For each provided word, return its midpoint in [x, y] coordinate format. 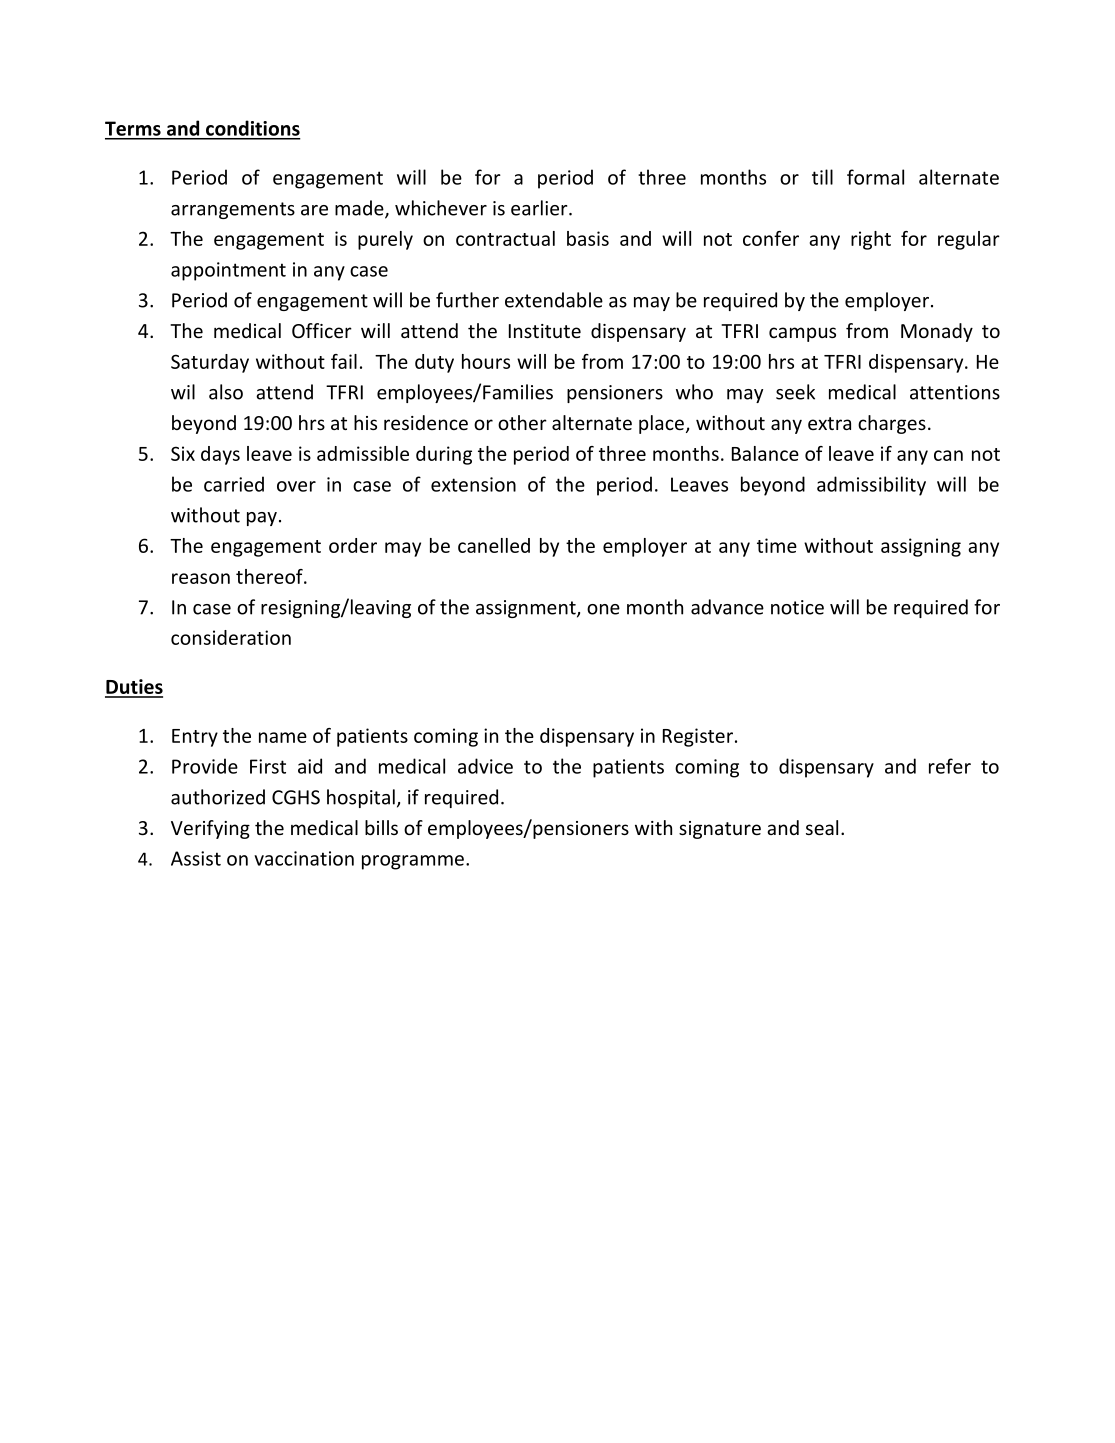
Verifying [210, 829]
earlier [540, 208]
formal [875, 177]
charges [892, 424]
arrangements [233, 210]
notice [797, 607]
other [522, 422]
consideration [231, 637]
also [226, 392]
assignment [527, 609]
